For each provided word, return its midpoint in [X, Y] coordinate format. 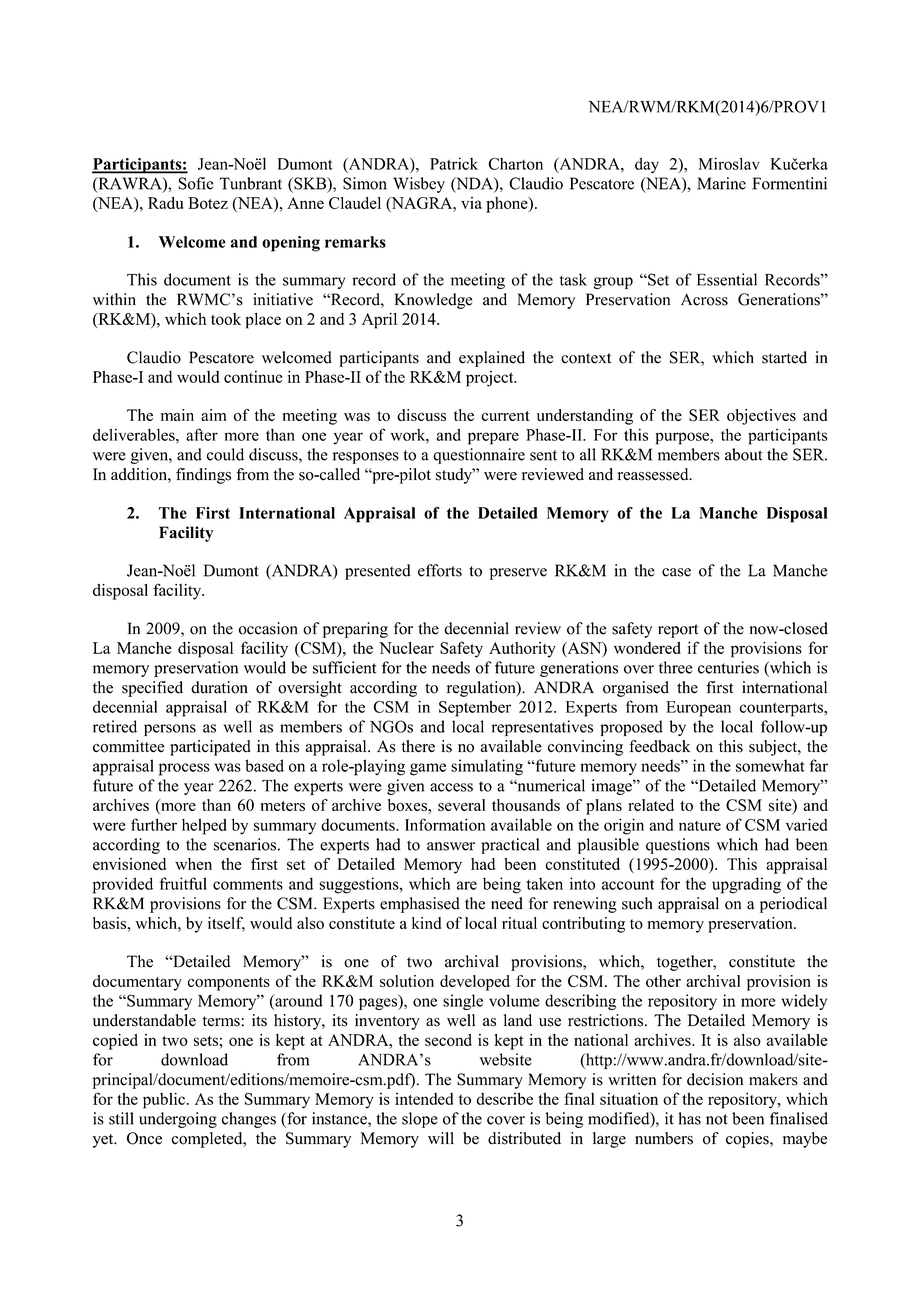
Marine [721, 183]
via [471, 203]
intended [424, 1099]
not [717, 1119]
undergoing [178, 1120]
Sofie [196, 183]
